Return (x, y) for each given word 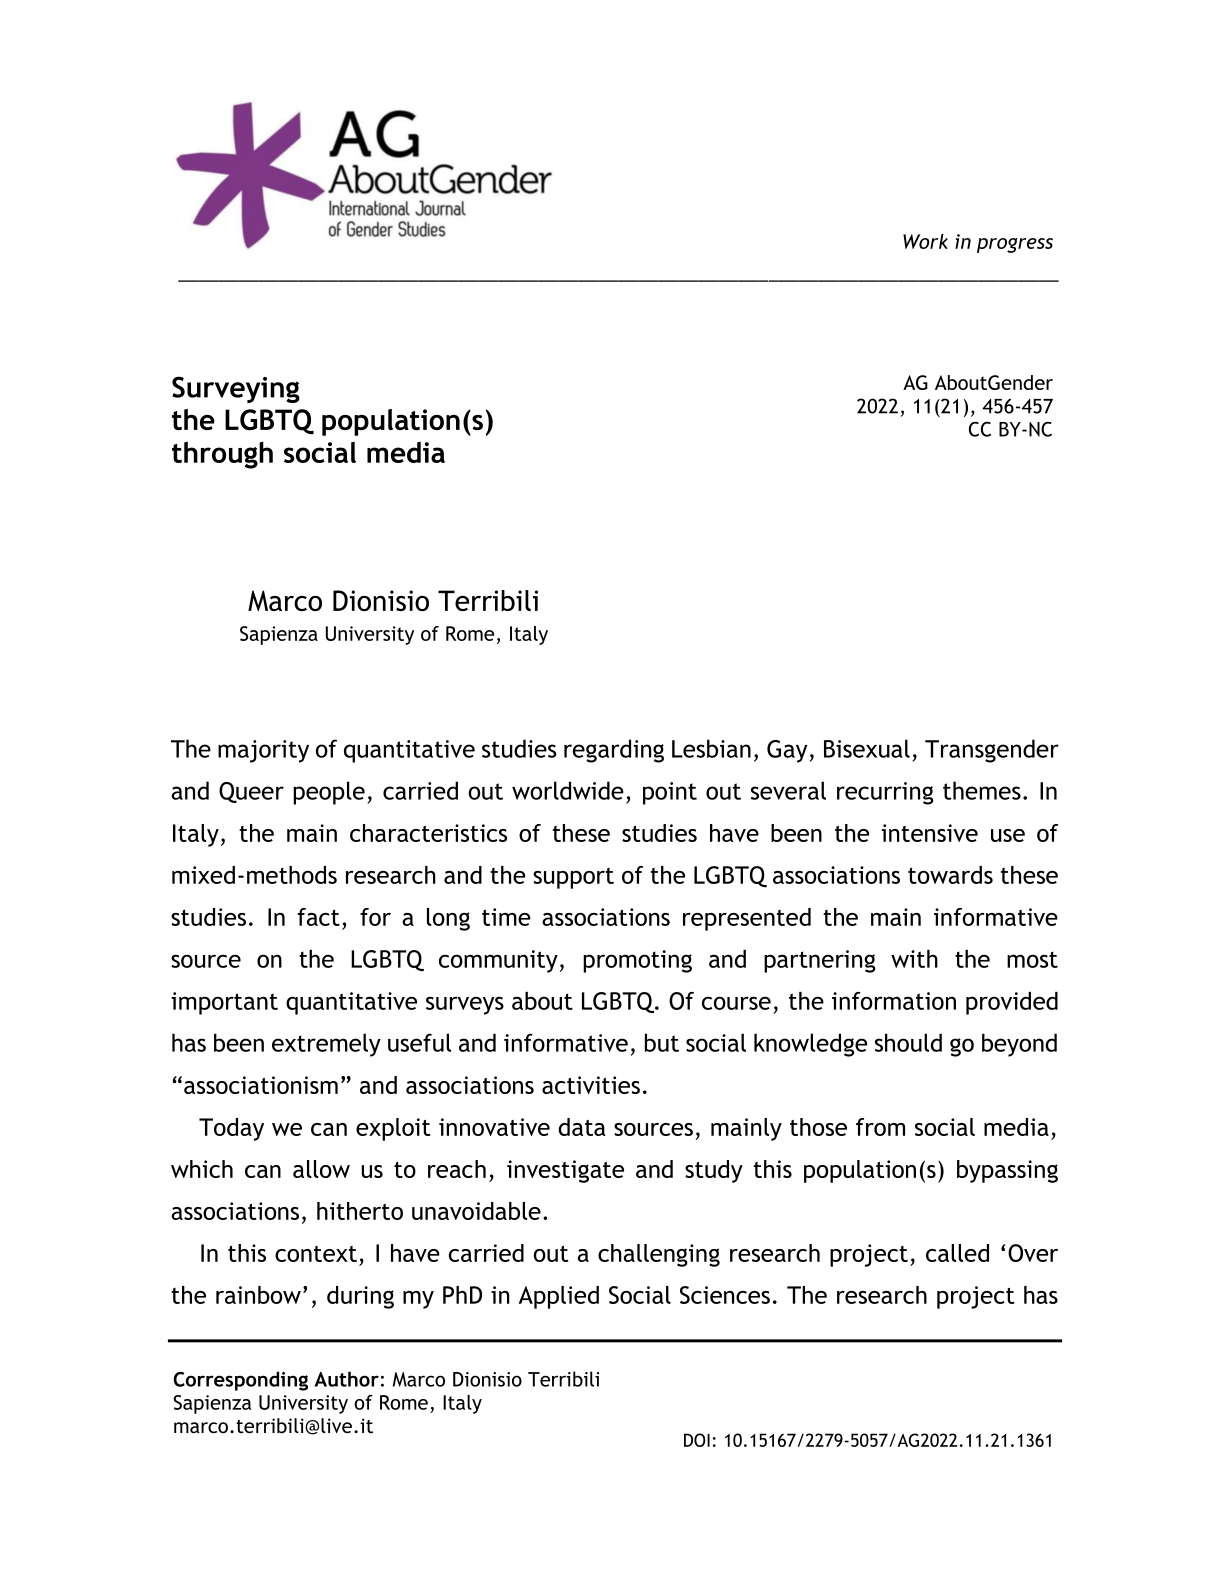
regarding (614, 751)
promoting (637, 961)
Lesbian (711, 748)
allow (321, 1169)
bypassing (1007, 1171)
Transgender (992, 751)
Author (347, 1379)
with (914, 959)
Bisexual (867, 748)
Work (925, 241)
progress (1015, 245)
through (222, 455)
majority (263, 751)
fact (318, 917)
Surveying (236, 389)
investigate (565, 1171)
